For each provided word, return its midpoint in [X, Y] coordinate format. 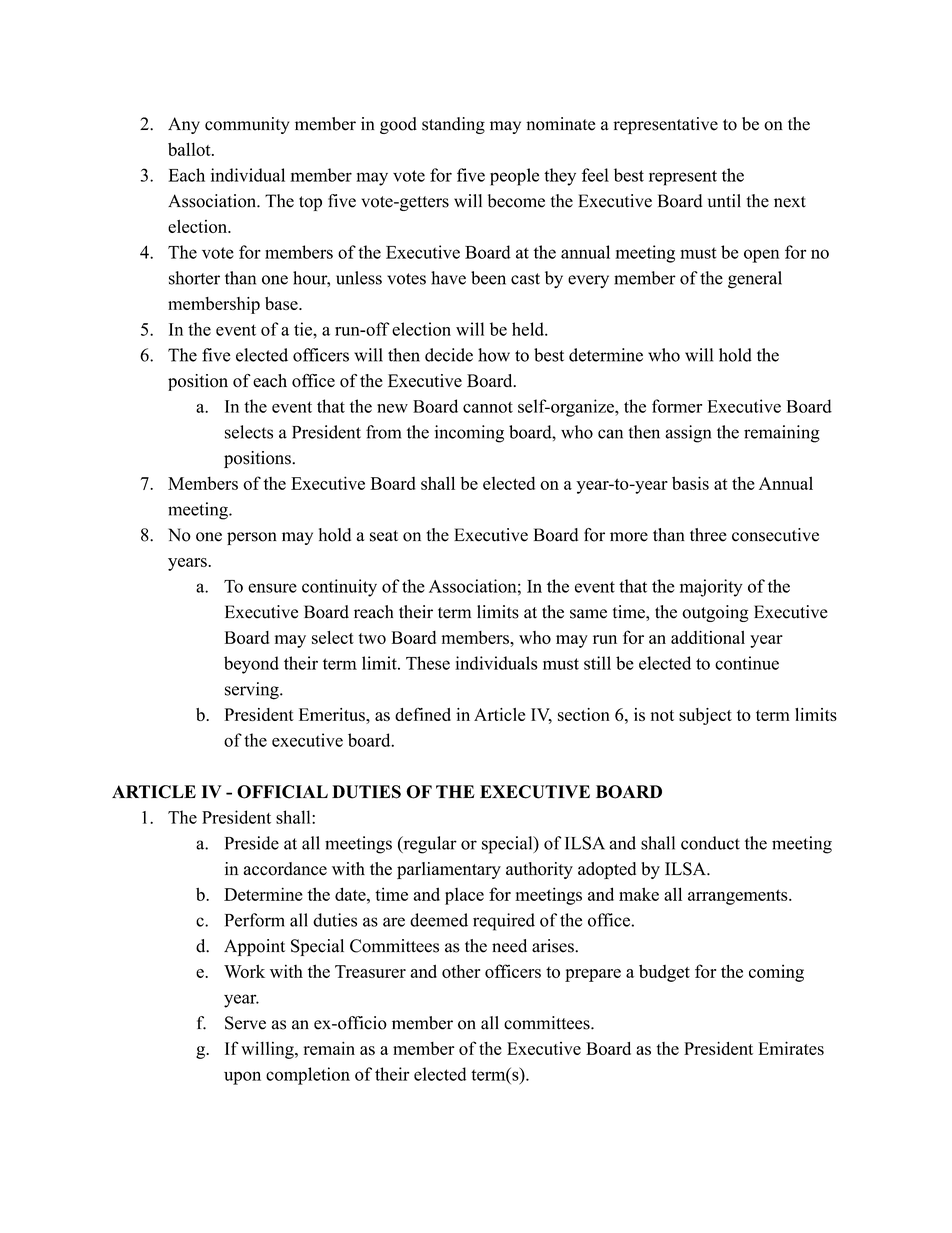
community [247, 125]
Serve [245, 1023]
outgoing [715, 613]
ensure [272, 588]
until [724, 201]
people [514, 177]
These [428, 663]
